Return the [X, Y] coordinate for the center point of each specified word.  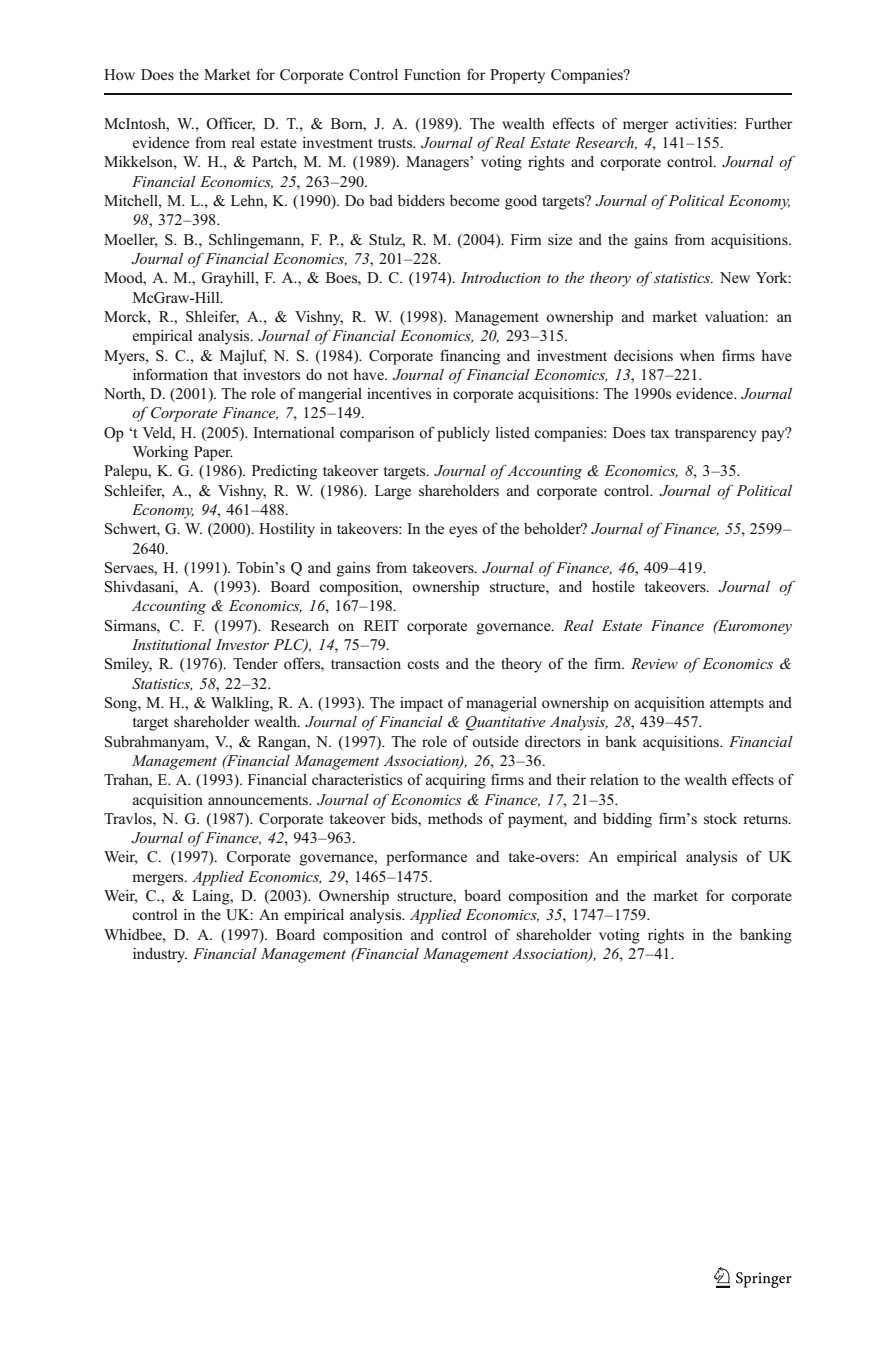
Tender [255, 663]
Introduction [501, 277]
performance [426, 858]
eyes [463, 532]
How [119, 74]
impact [421, 704]
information [170, 374]
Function [432, 74]
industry [160, 955]
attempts [737, 705]
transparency [716, 435]
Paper [213, 453]
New [735, 277]
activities [705, 123]
